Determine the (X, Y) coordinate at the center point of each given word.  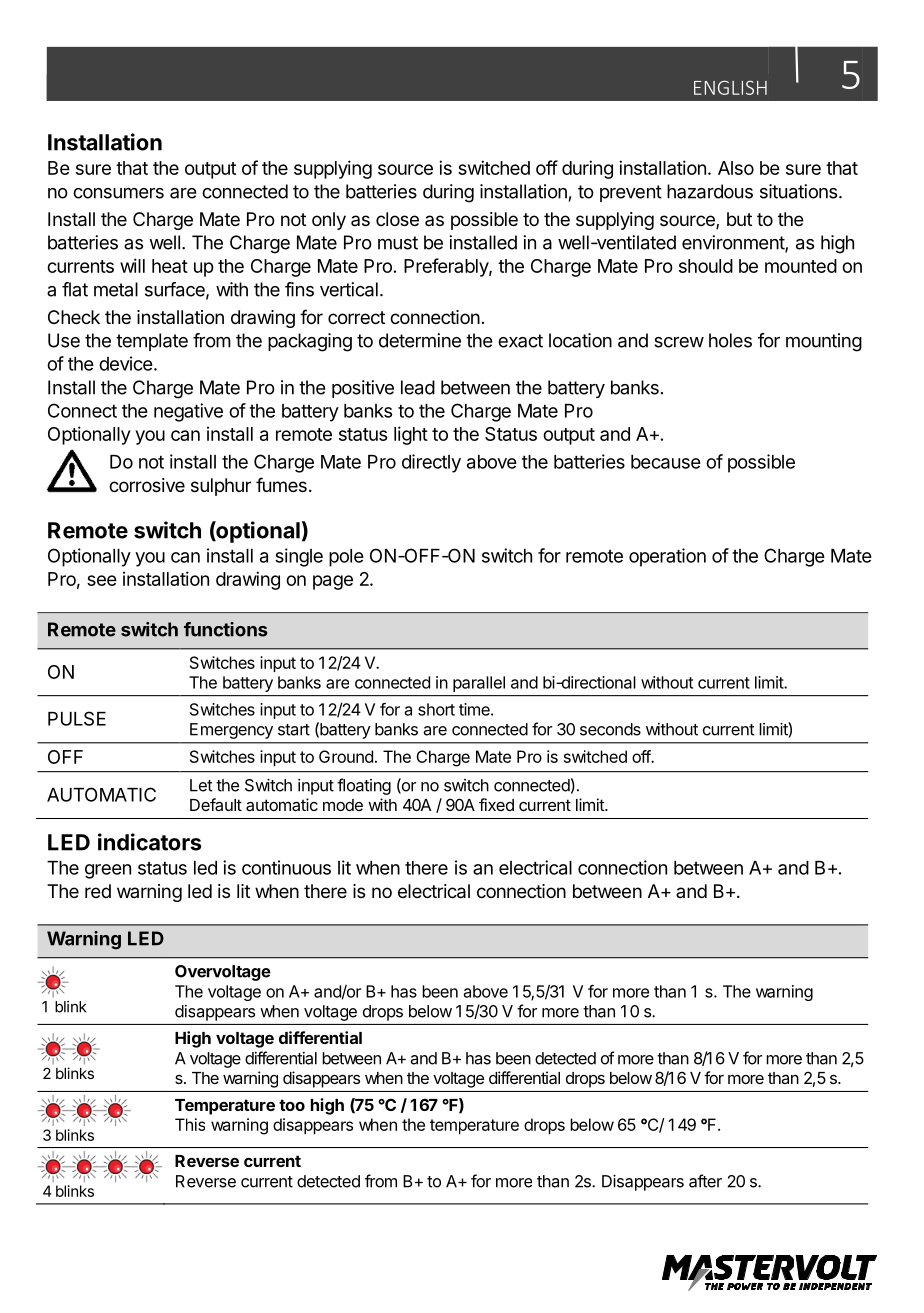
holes (730, 340)
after (705, 1181)
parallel (479, 684)
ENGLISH (730, 87)
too (292, 1105)
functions (226, 629)
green (108, 871)
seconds (610, 729)
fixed (496, 804)
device (126, 363)
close (397, 219)
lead (418, 387)
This (190, 1124)
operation (667, 557)
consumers (118, 193)
